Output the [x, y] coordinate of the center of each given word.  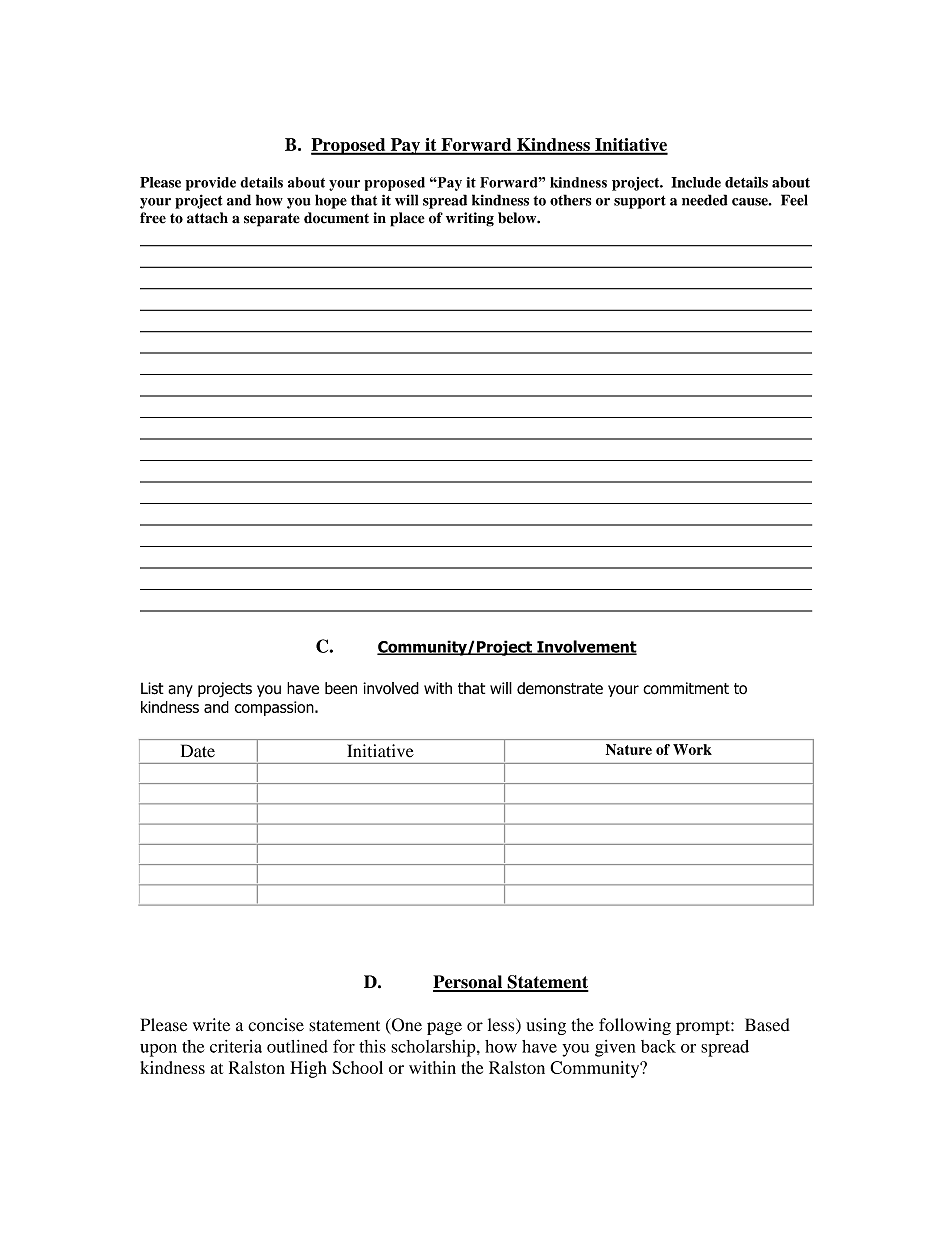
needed [705, 200]
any [180, 691]
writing [470, 219]
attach [207, 218]
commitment [686, 688]
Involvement [586, 647]
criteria [236, 1046]
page [444, 1028]
